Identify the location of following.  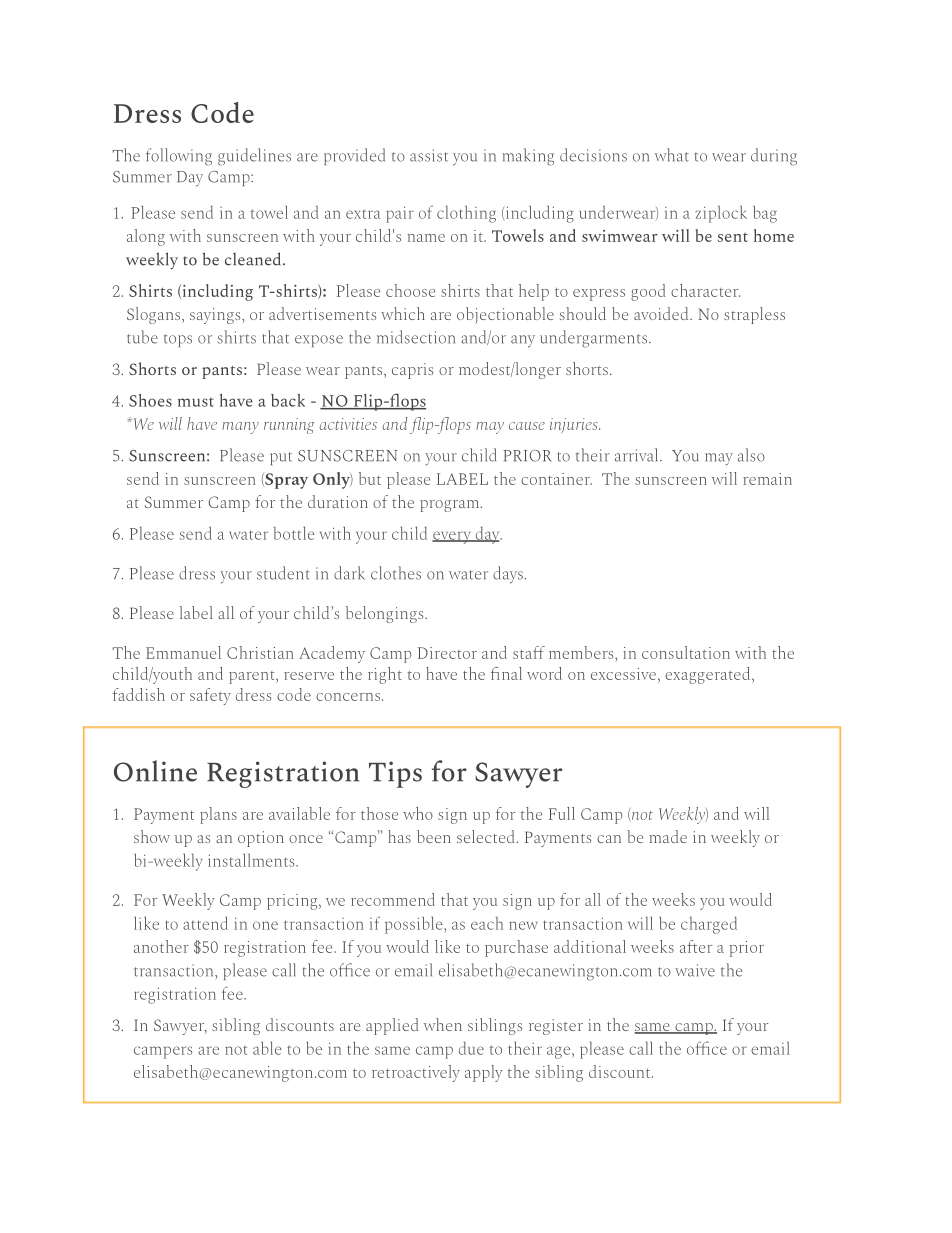
(179, 157).
